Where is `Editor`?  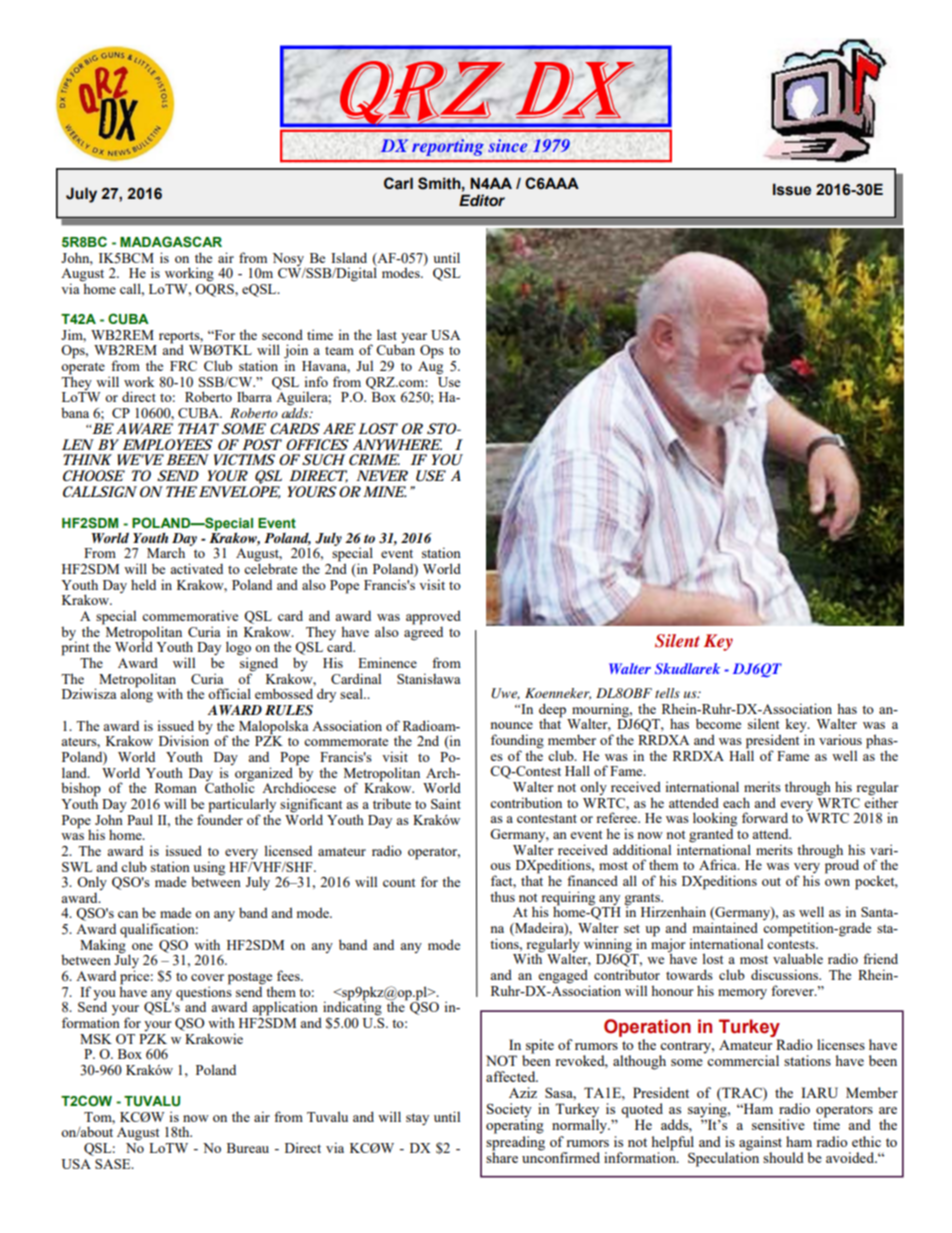 Editor is located at coordinates (482, 200).
